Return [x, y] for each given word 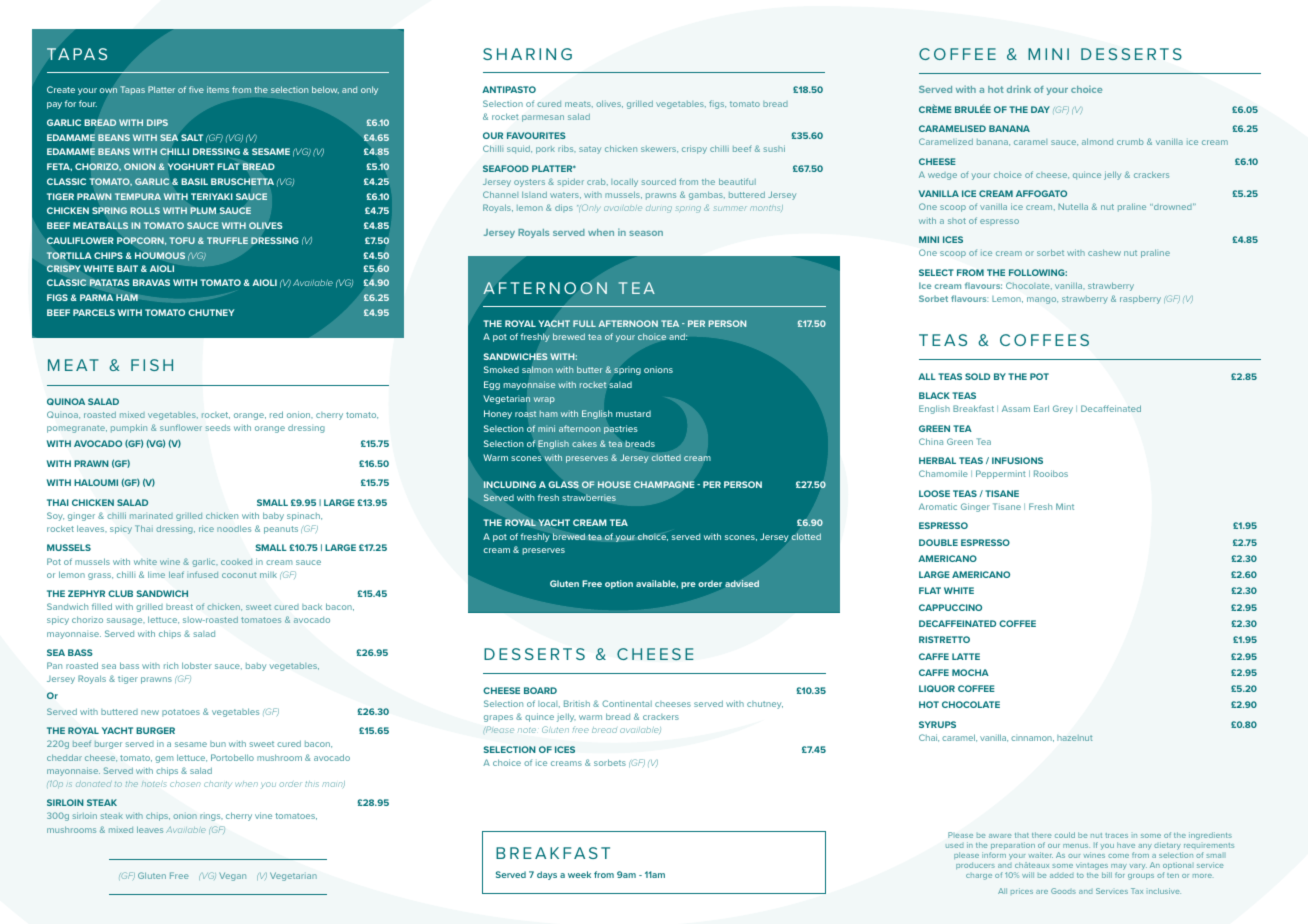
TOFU [182, 240]
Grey [1063, 409]
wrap [544, 400]
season [646, 233]
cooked [236, 562]
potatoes [181, 713]
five [196, 89]
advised [742, 583]
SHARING [527, 54]
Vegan [232, 876]
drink [1019, 89]
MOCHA [970, 672]
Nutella [1073, 206]
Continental [627, 703]
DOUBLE [938, 542]
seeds [217, 427]
